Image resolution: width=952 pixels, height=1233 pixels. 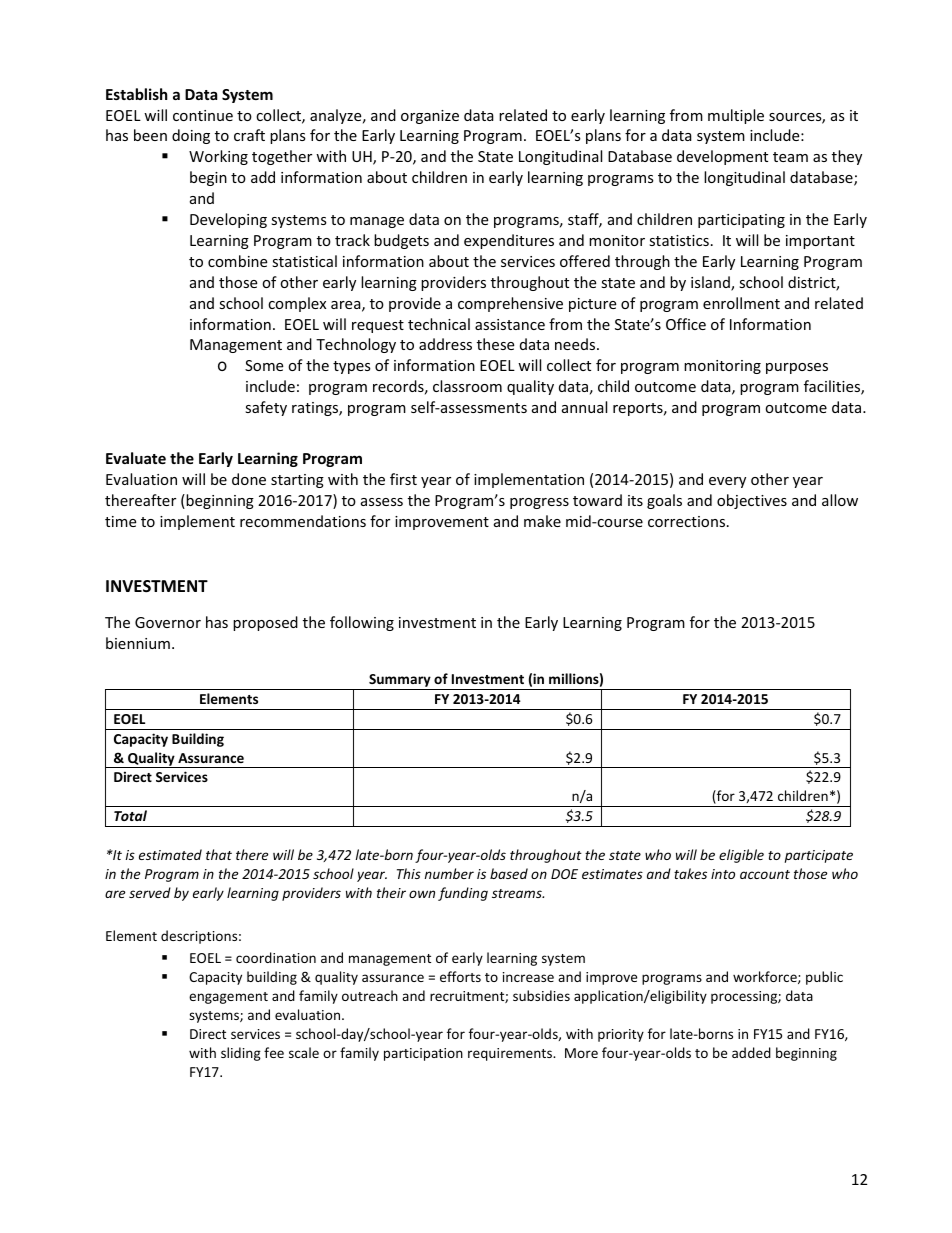 What do you see at coordinates (467, 386) in the page?
I see `classroom` at bounding box center [467, 386].
